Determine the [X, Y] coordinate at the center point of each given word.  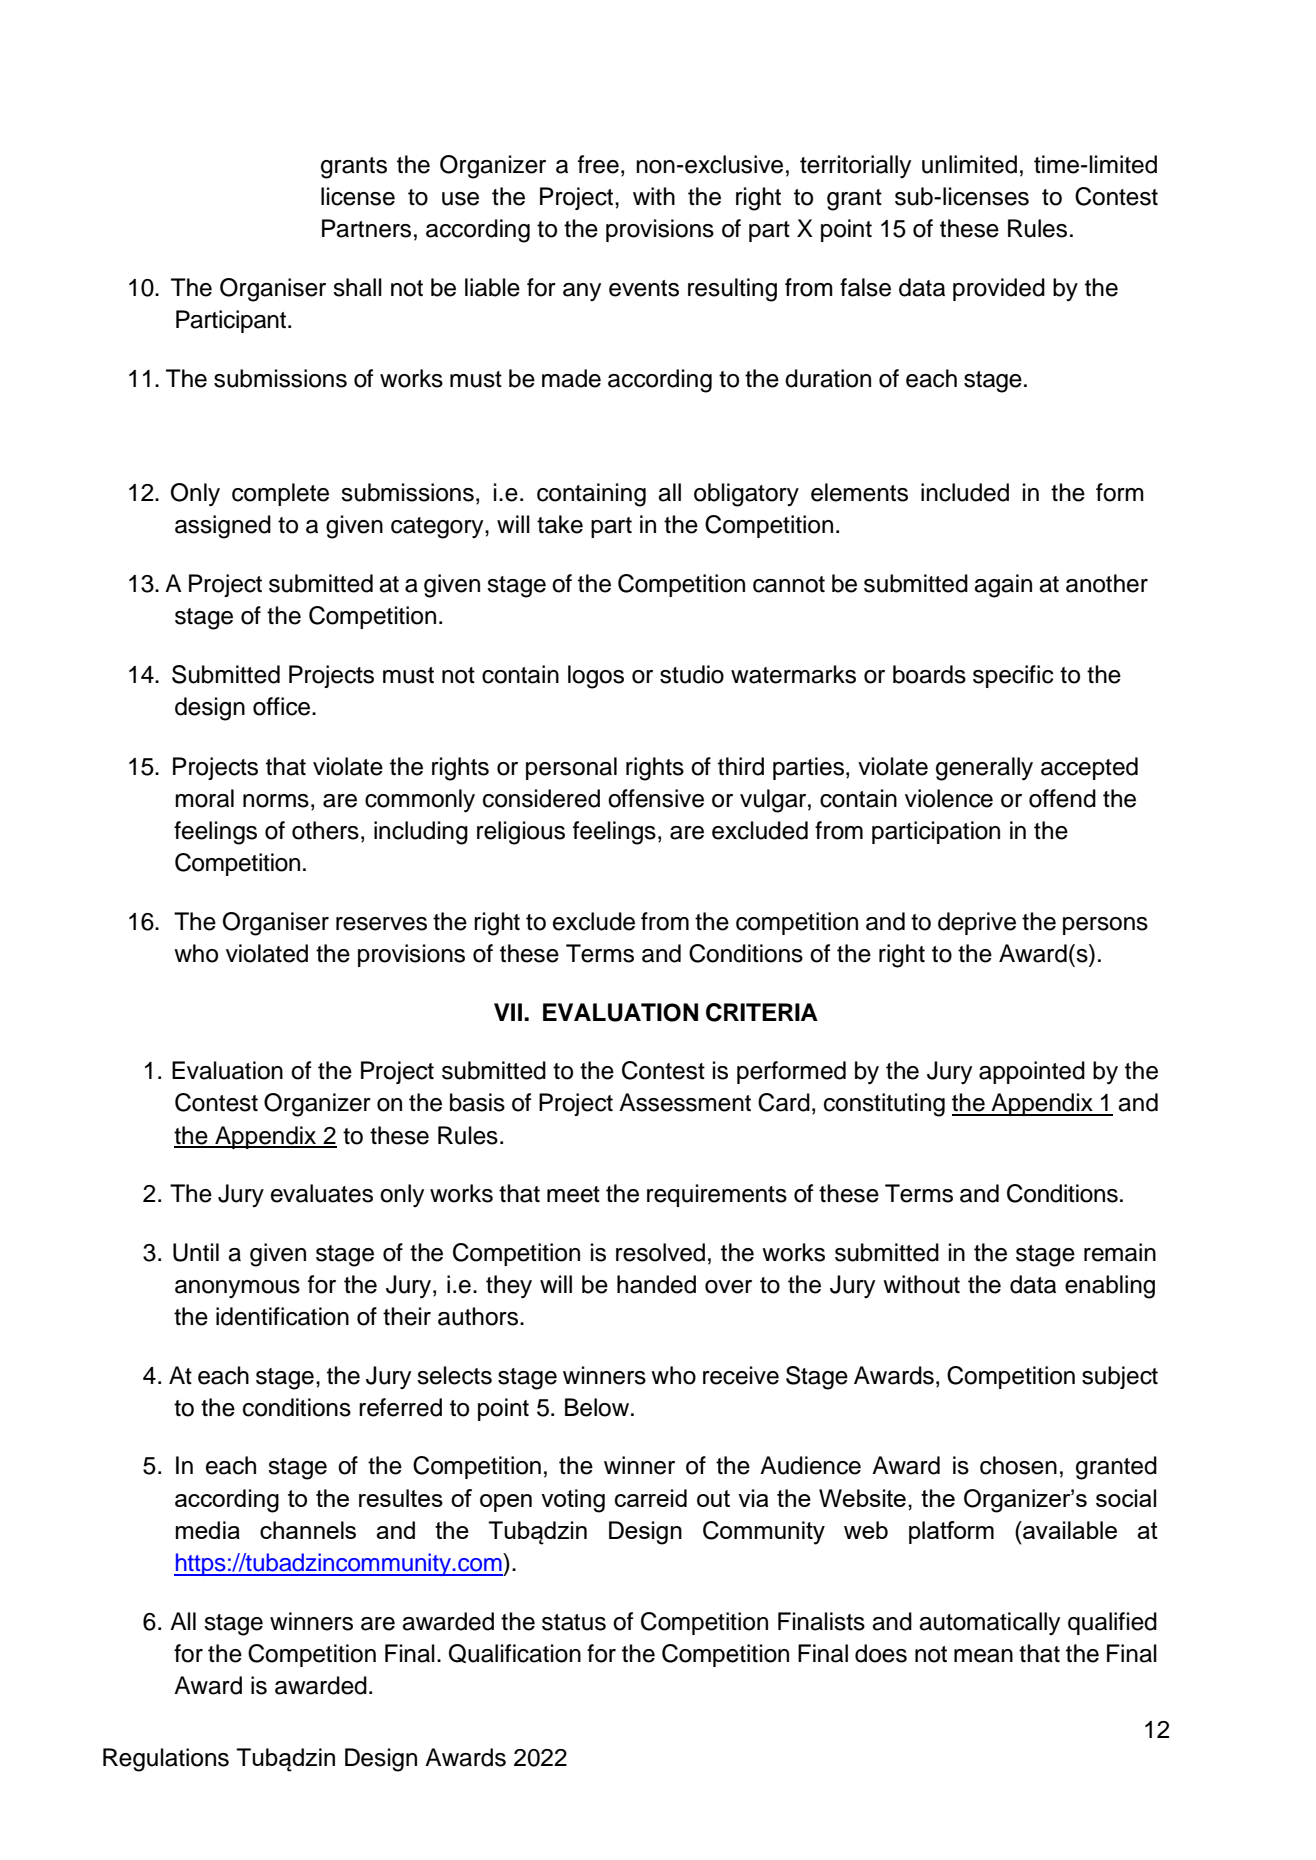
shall [357, 287]
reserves [381, 924]
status [574, 1622]
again [1003, 586]
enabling [1110, 1287]
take [560, 524]
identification [282, 1316]
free [598, 164]
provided [999, 289]
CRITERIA [762, 1012]
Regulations [166, 1760]
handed [656, 1284]
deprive [977, 923]
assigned [223, 527]
